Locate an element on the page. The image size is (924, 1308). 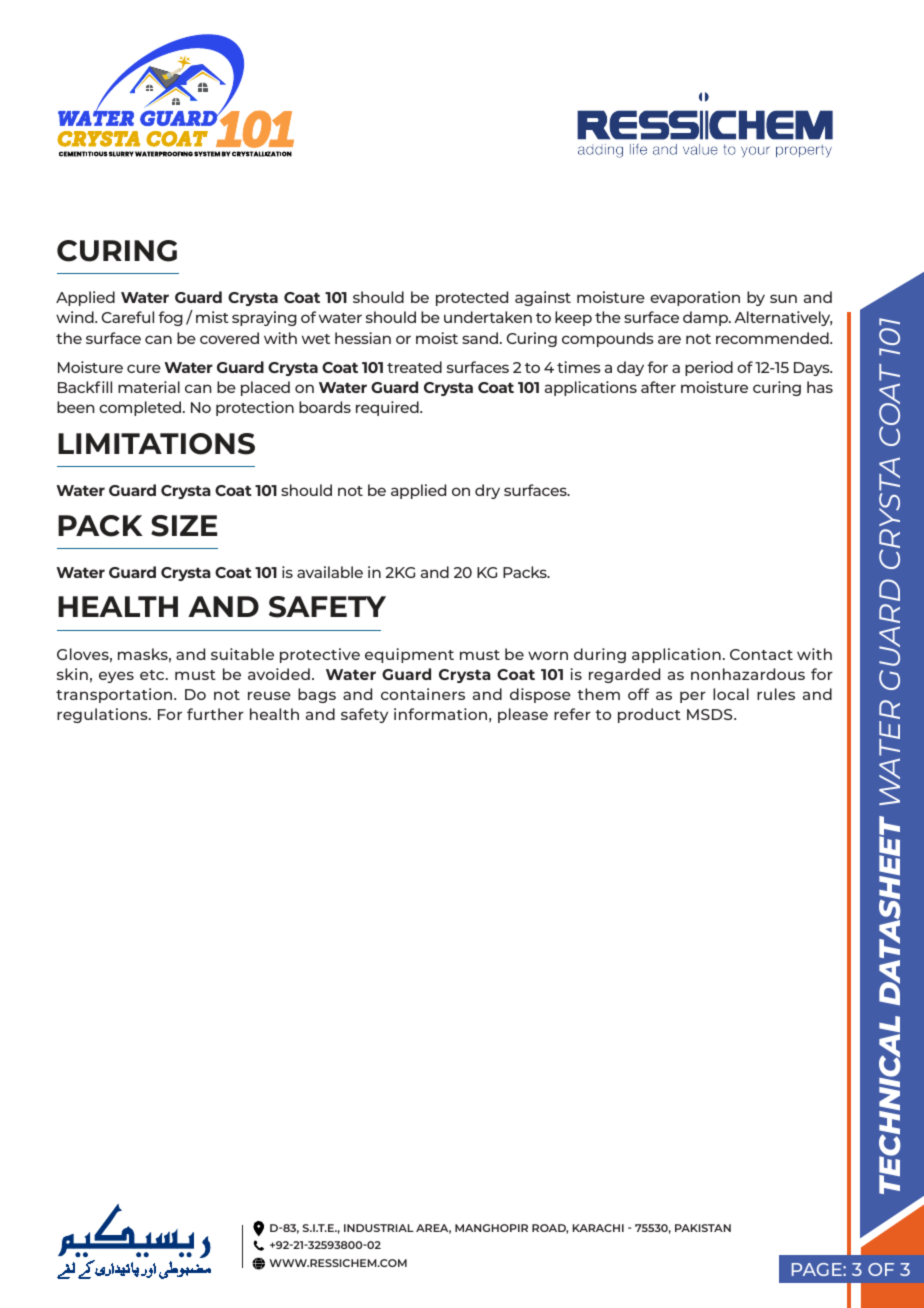
KARACHI is located at coordinates (598, 1228).
